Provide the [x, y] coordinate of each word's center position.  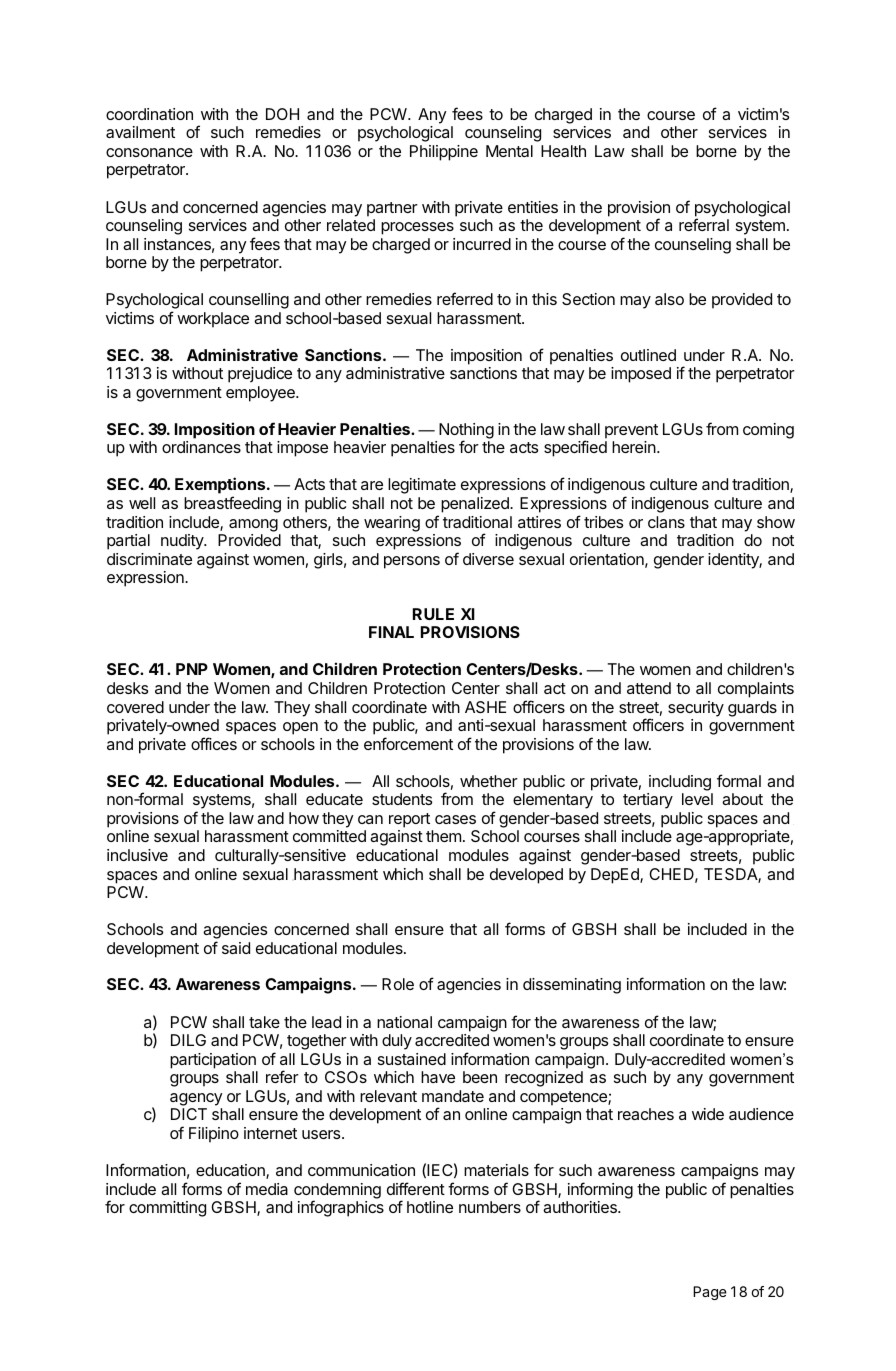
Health [563, 151]
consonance [149, 152]
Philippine [444, 153]
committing [167, 1209]
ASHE [485, 707]
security [696, 709]
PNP [192, 669]
